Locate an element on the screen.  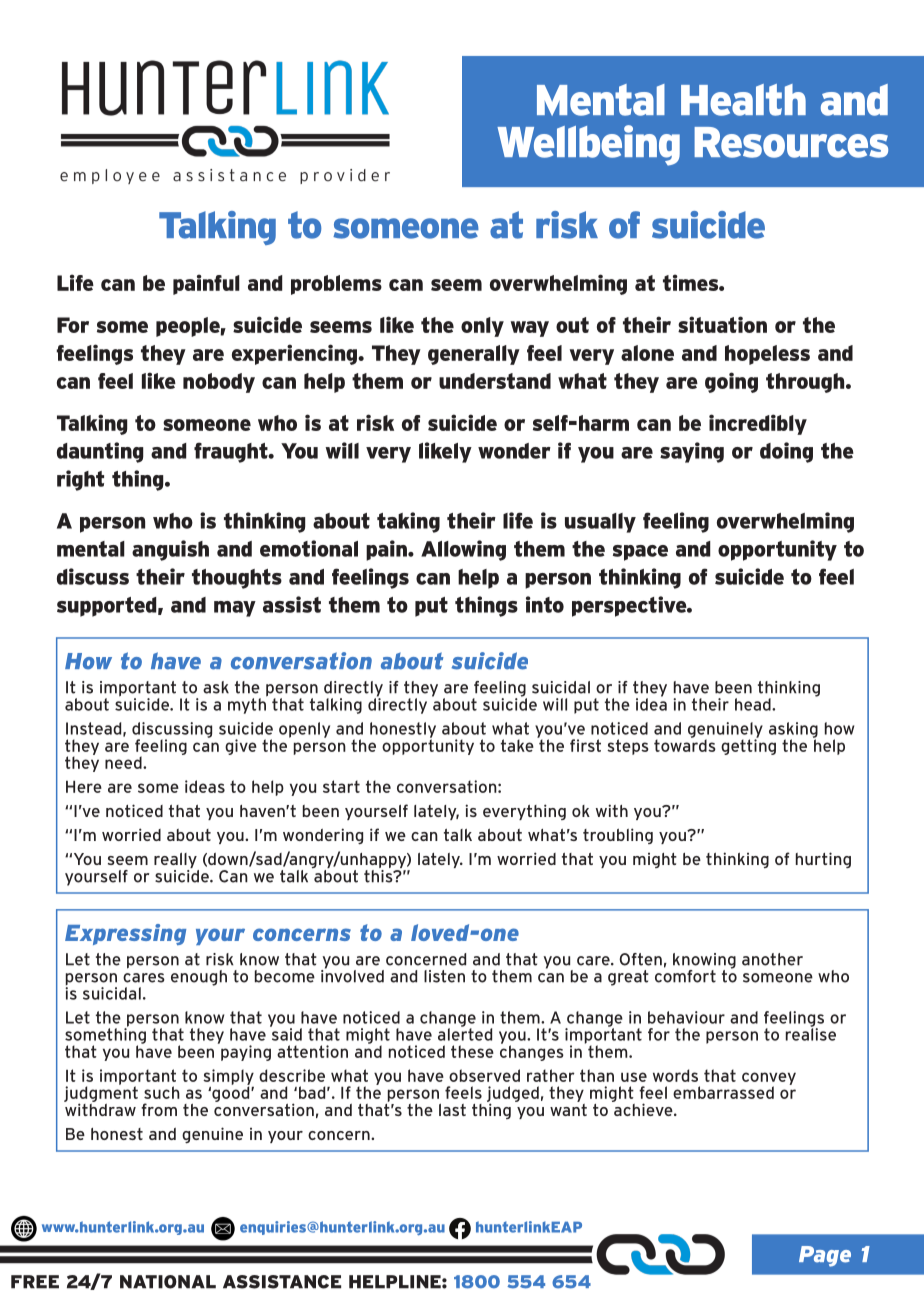
need is located at coordinates (124, 762).
